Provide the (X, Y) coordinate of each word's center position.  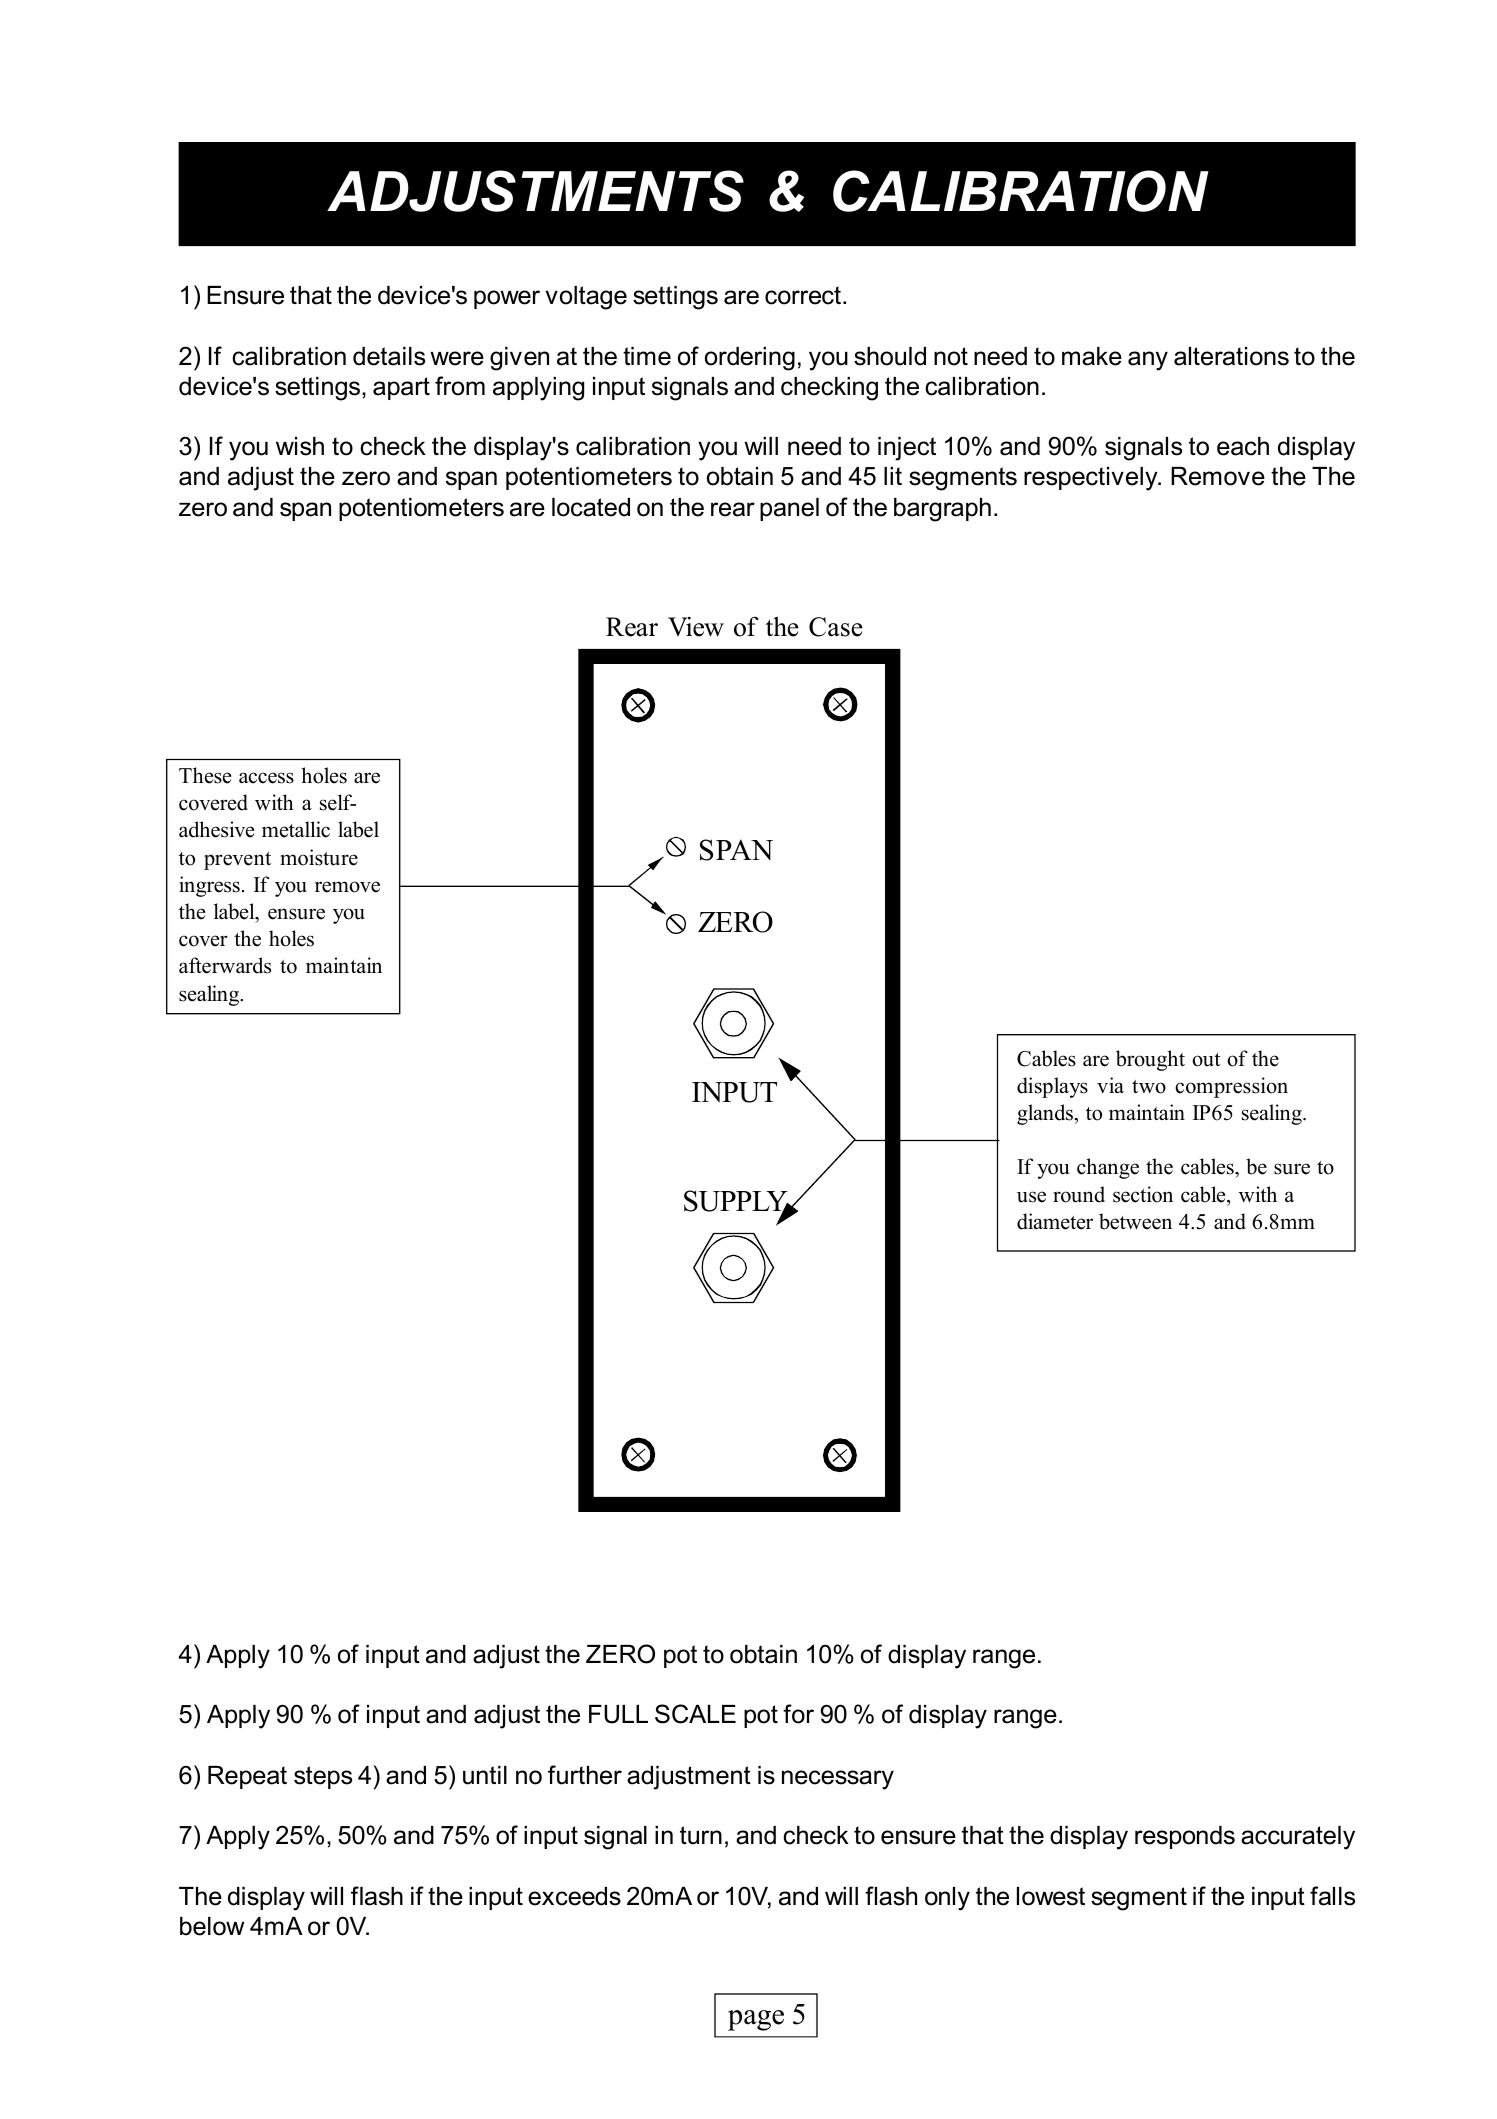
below (212, 1926)
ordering (750, 359)
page (756, 2020)
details (389, 356)
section (1143, 1194)
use (1031, 1197)
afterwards (225, 965)
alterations (1231, 356)
